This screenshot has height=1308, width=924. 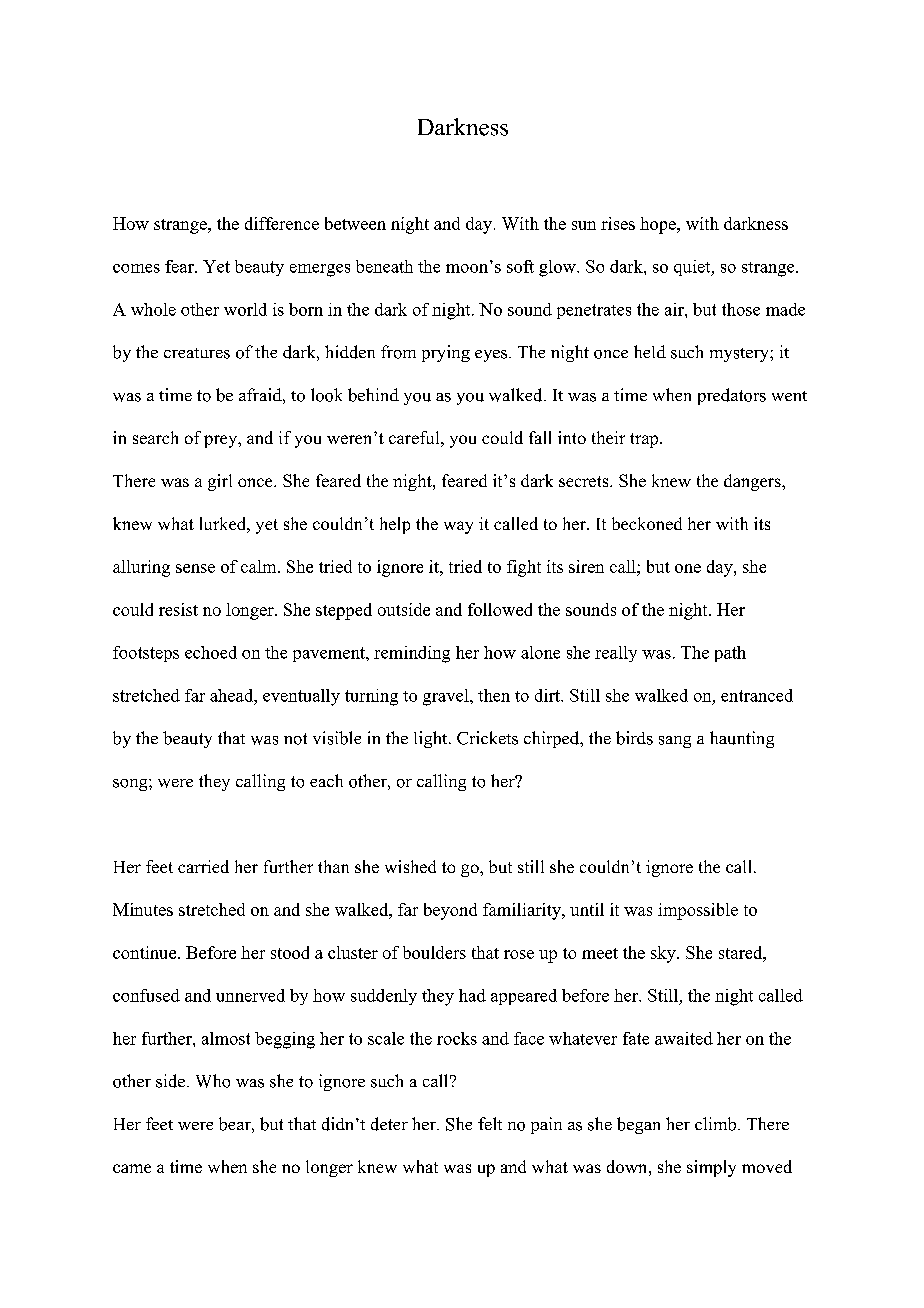 What do you see at coordinates (136, 268) in the screenshot?
I see `comes` at bounding box center [136, 268].
